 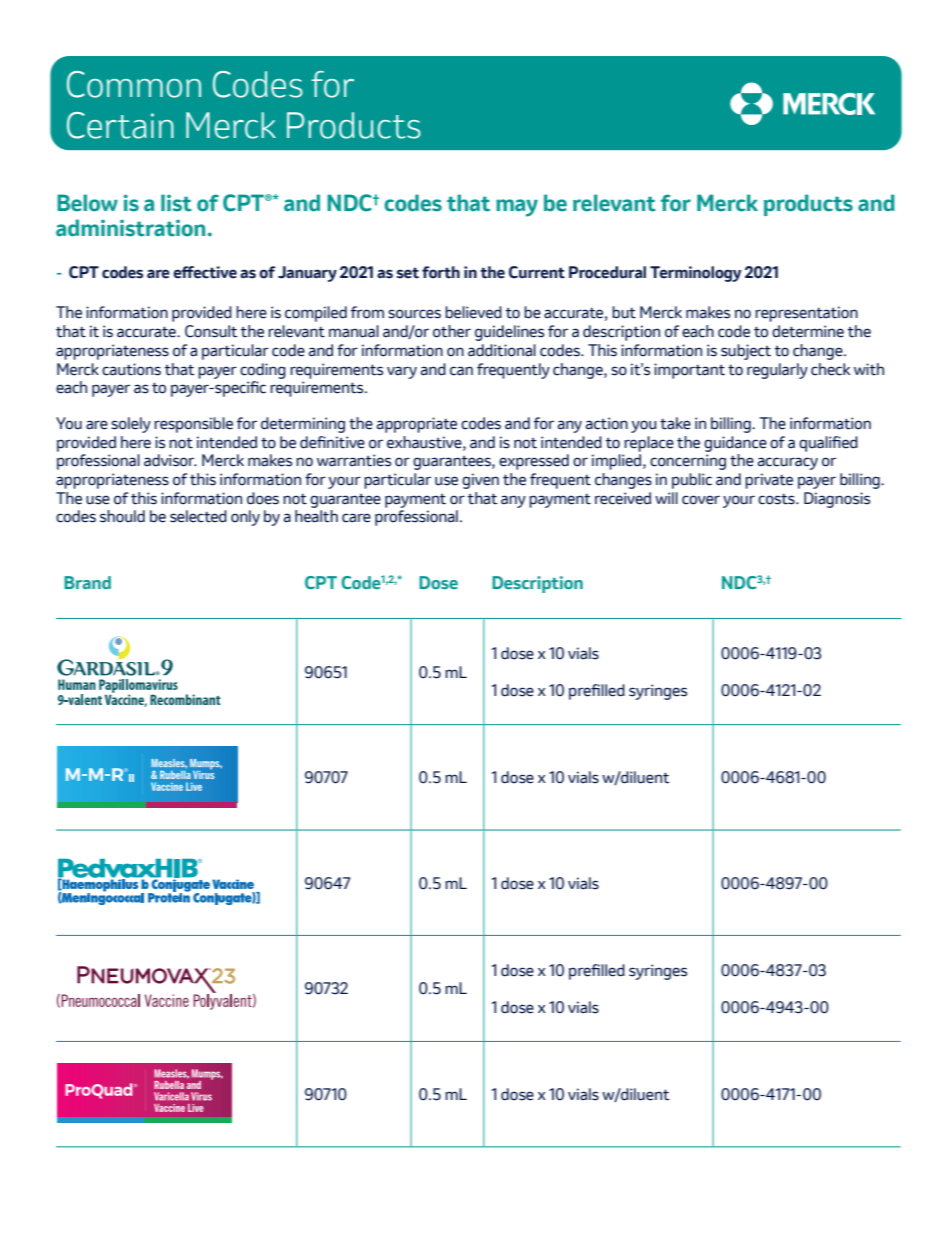 What do you see at coordinates (193, 425) in the screenshot?
I see `responsible` at bounding box center [193, 425].
